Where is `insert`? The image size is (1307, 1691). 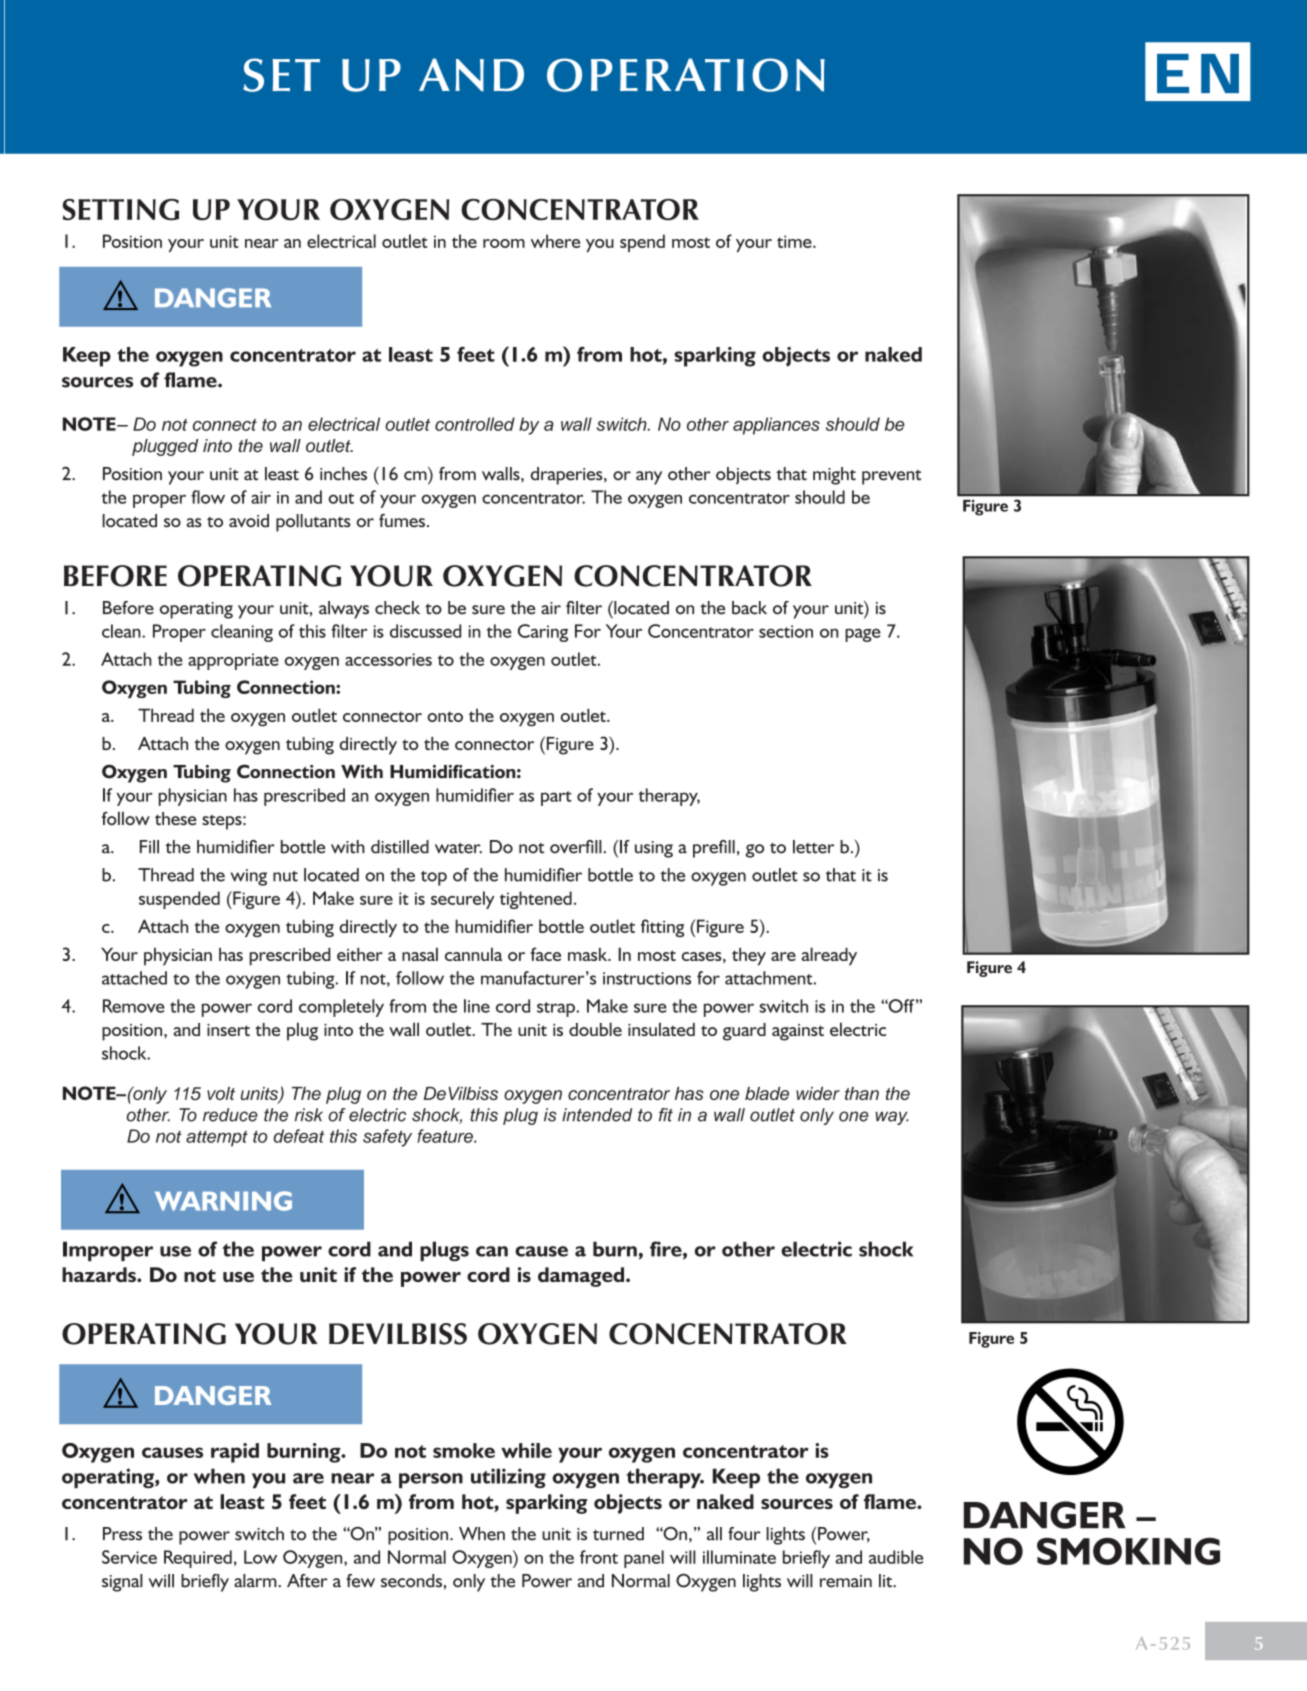
insert is located at coordinates (228, 1030).
